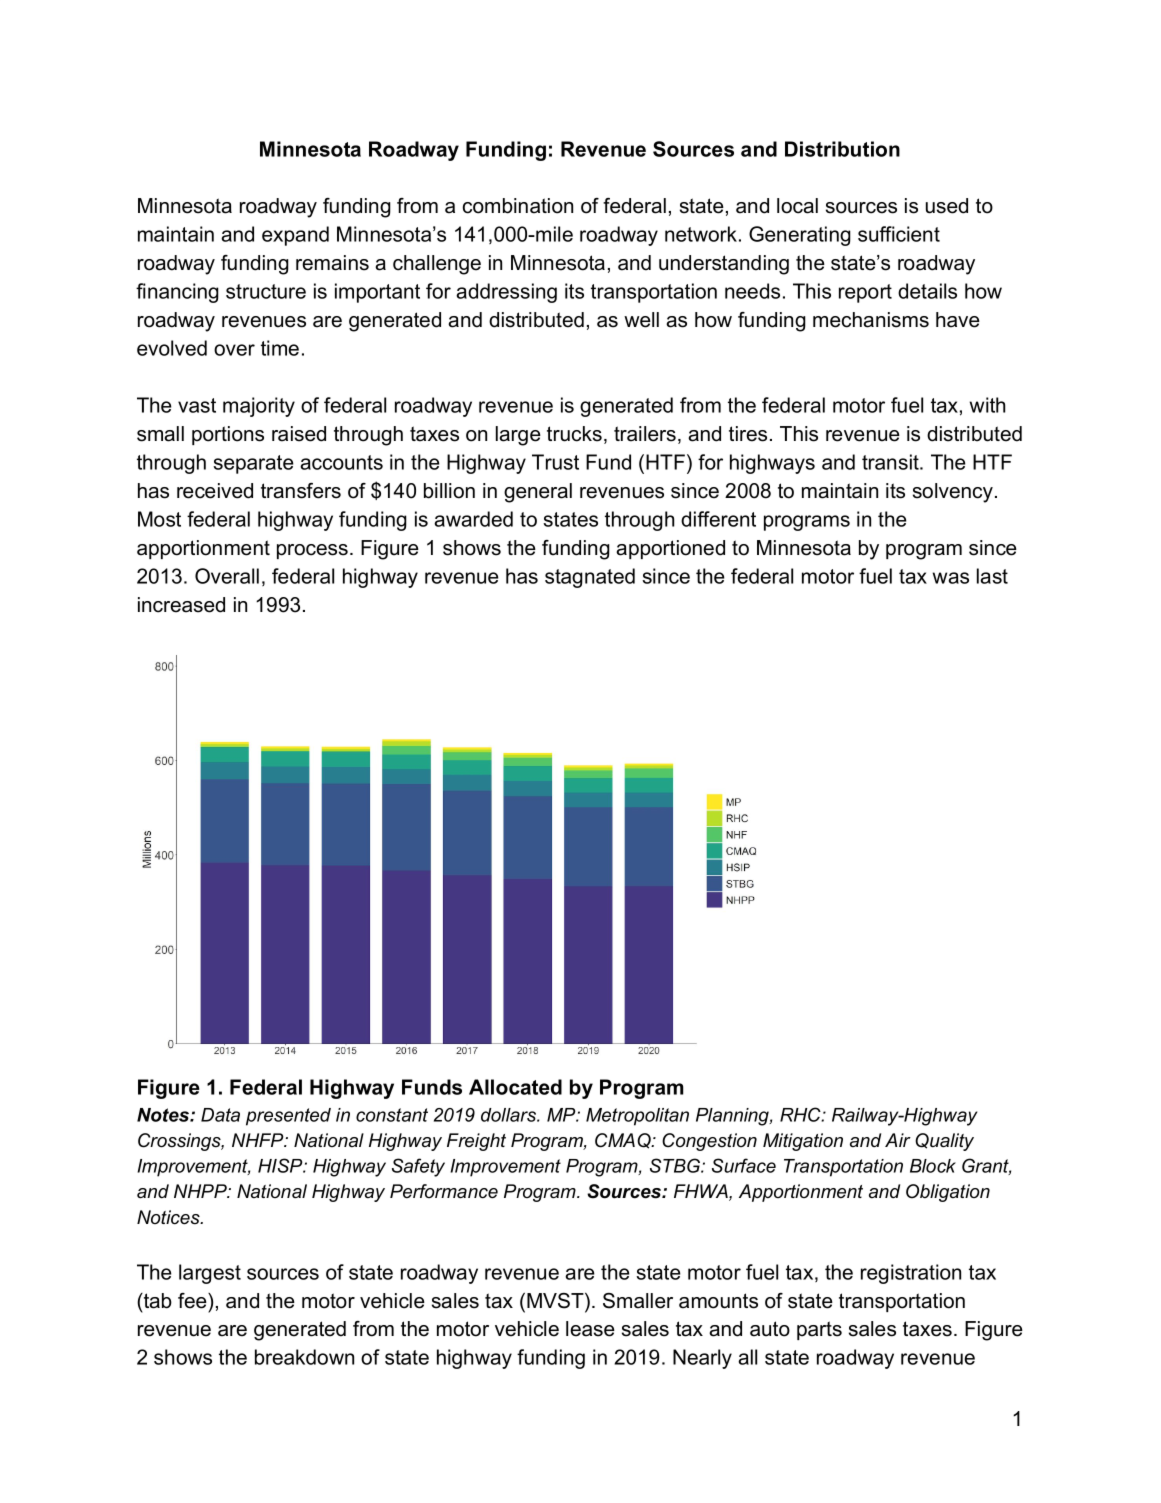 This screenshot has height=1503, width=1161. What do you see at coordinates (947, 206) in the screenshot?
I see `used` at bounding box center [947, 206].
